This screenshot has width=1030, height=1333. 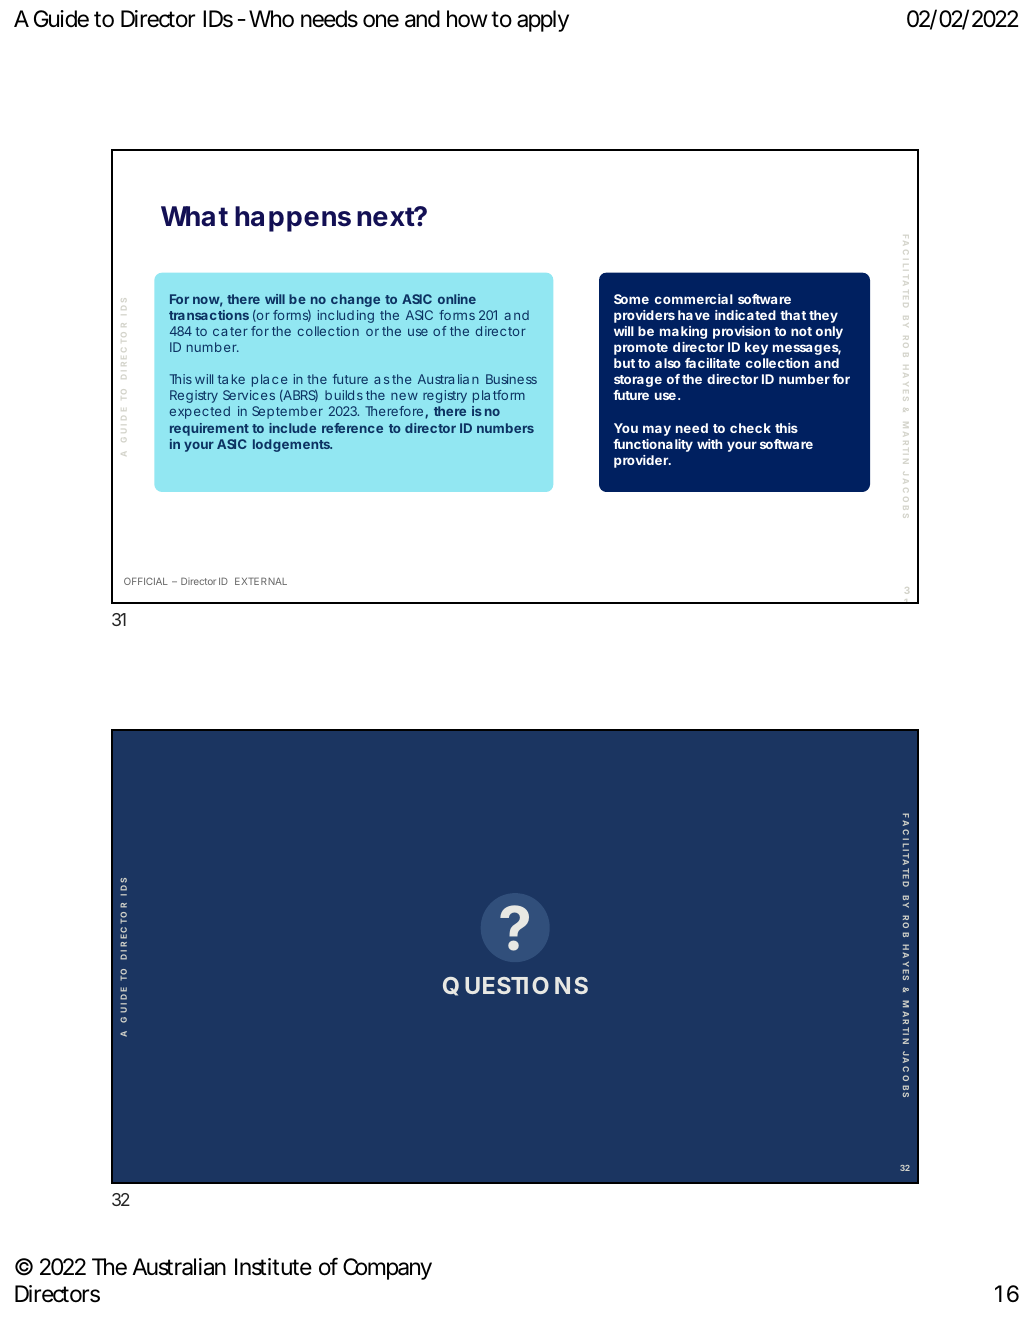 What do you see at coordinates (271, 19) in the screenshot?
I see `Who` at bounding box center [271, 19].
